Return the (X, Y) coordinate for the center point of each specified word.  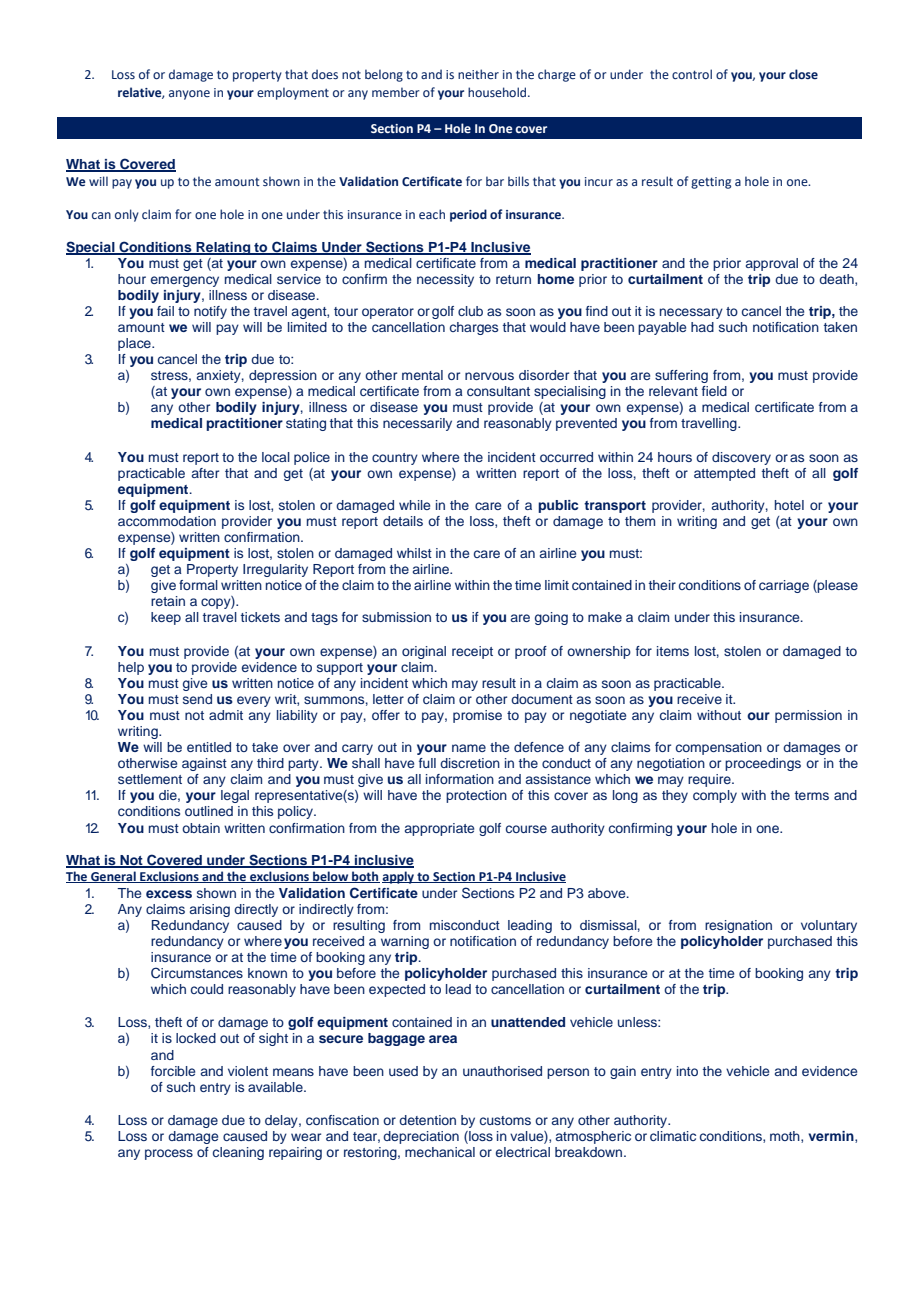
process (169, 1154)
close (803, 74)
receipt (472, 652)
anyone (189, 95)
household (498, 92)
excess (169, 894)
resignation (738, 926)
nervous (489, 376)
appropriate (439, 829)
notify (210, 312)
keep (166, 618)
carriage (784, 586)
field (714, 391)
